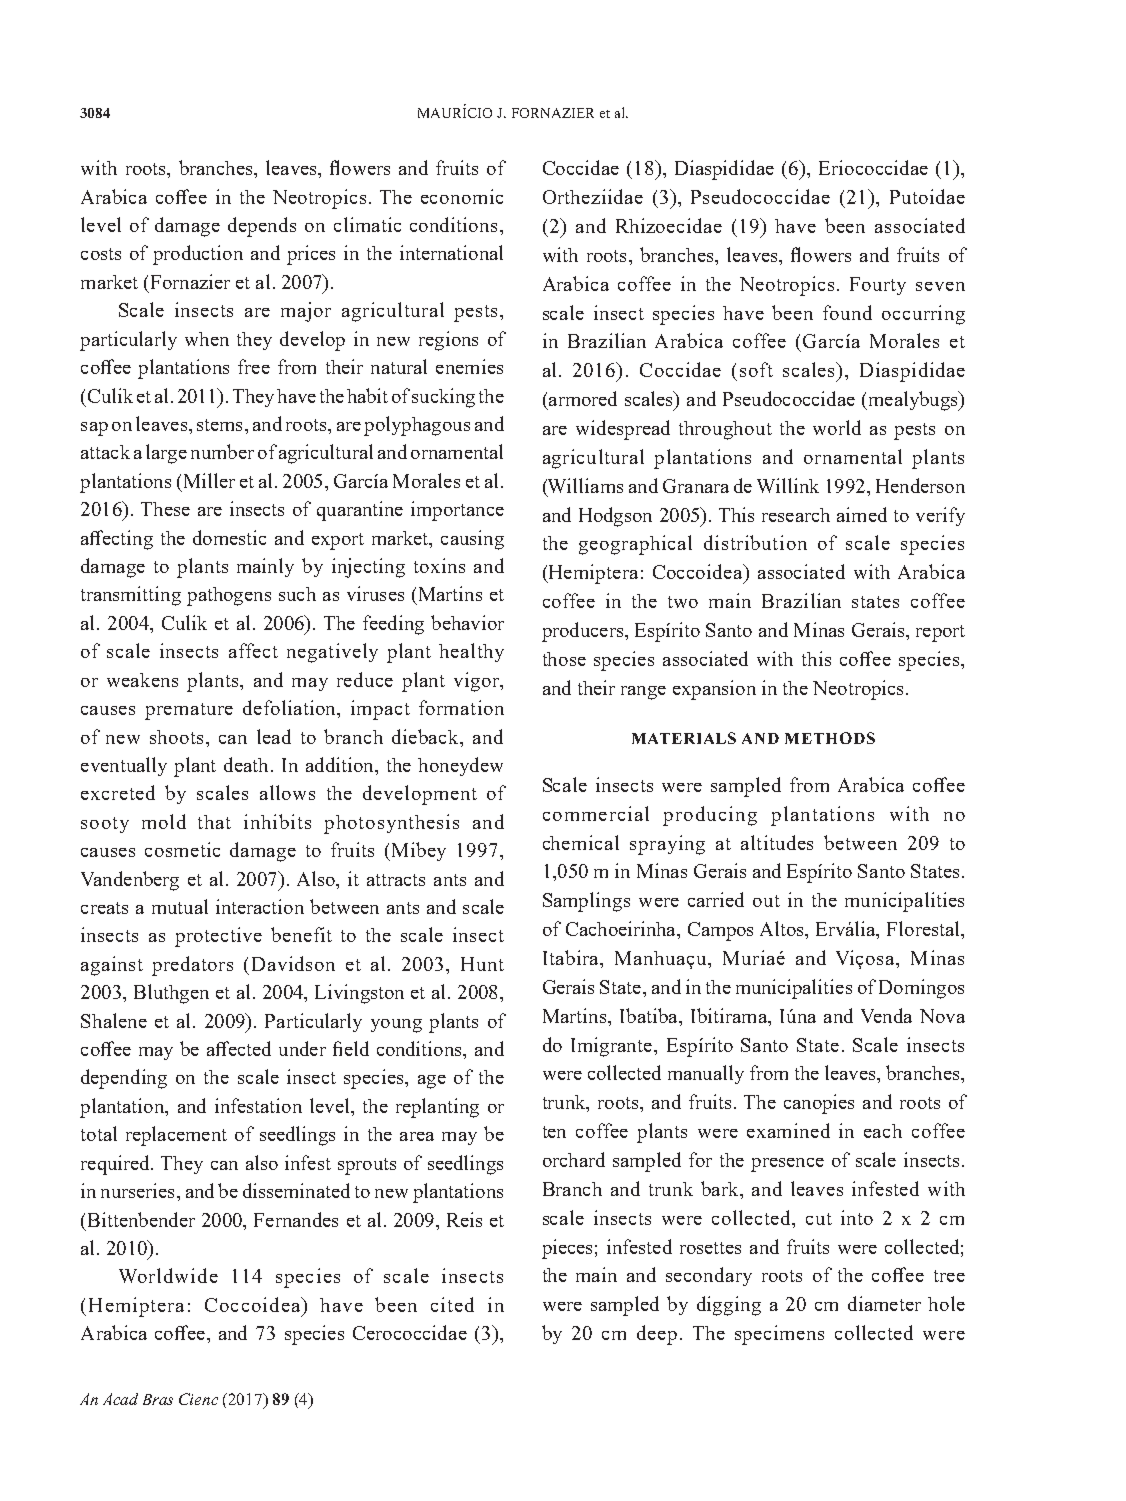 The image size is (1126, 1501). What do you see at coordinates (878, 286) in the screenshot?
I see `Fourty` at bounding box center [878, 286].
